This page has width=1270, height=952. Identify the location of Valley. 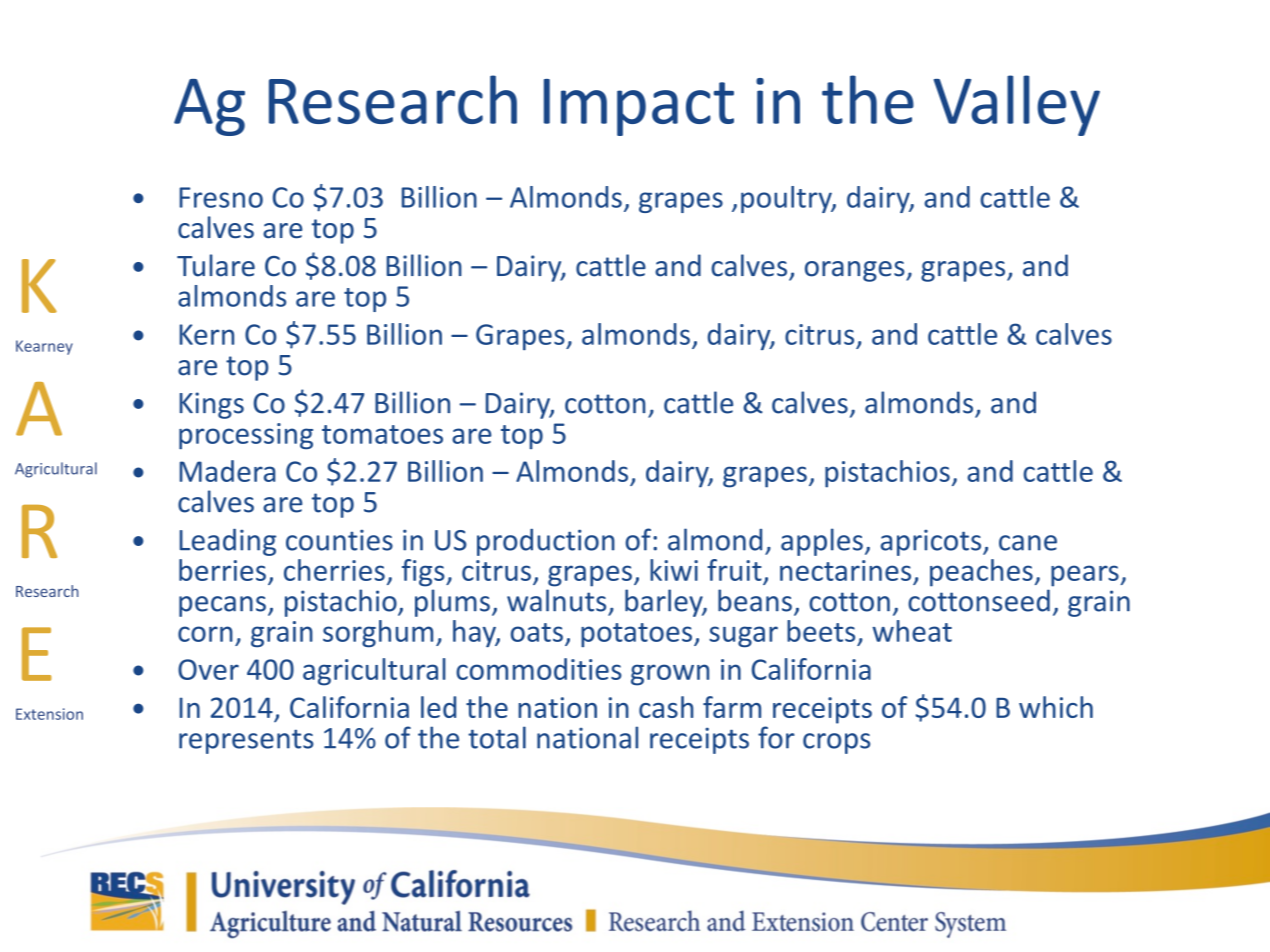
(1017, 105).
